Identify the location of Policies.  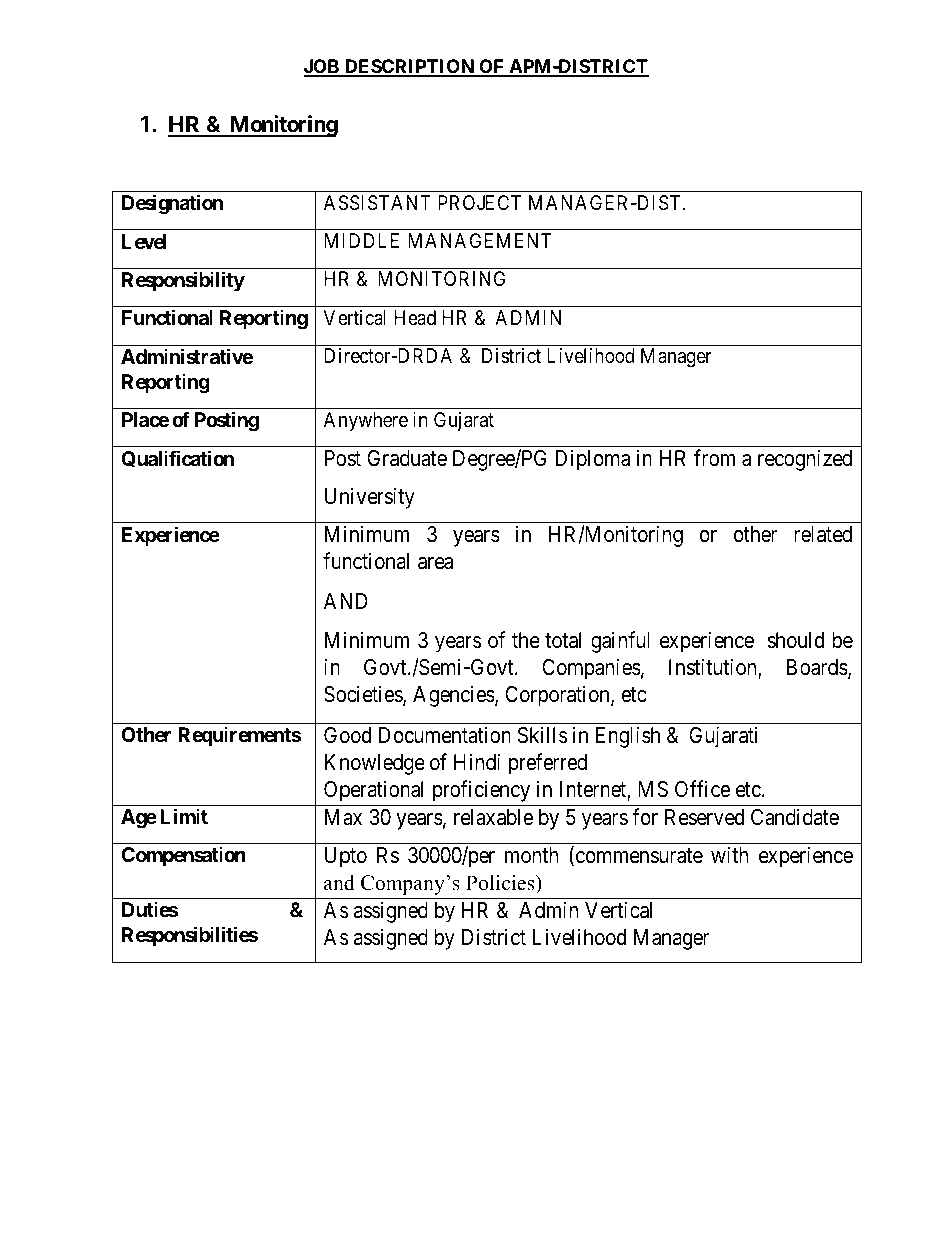
(501, 883).
